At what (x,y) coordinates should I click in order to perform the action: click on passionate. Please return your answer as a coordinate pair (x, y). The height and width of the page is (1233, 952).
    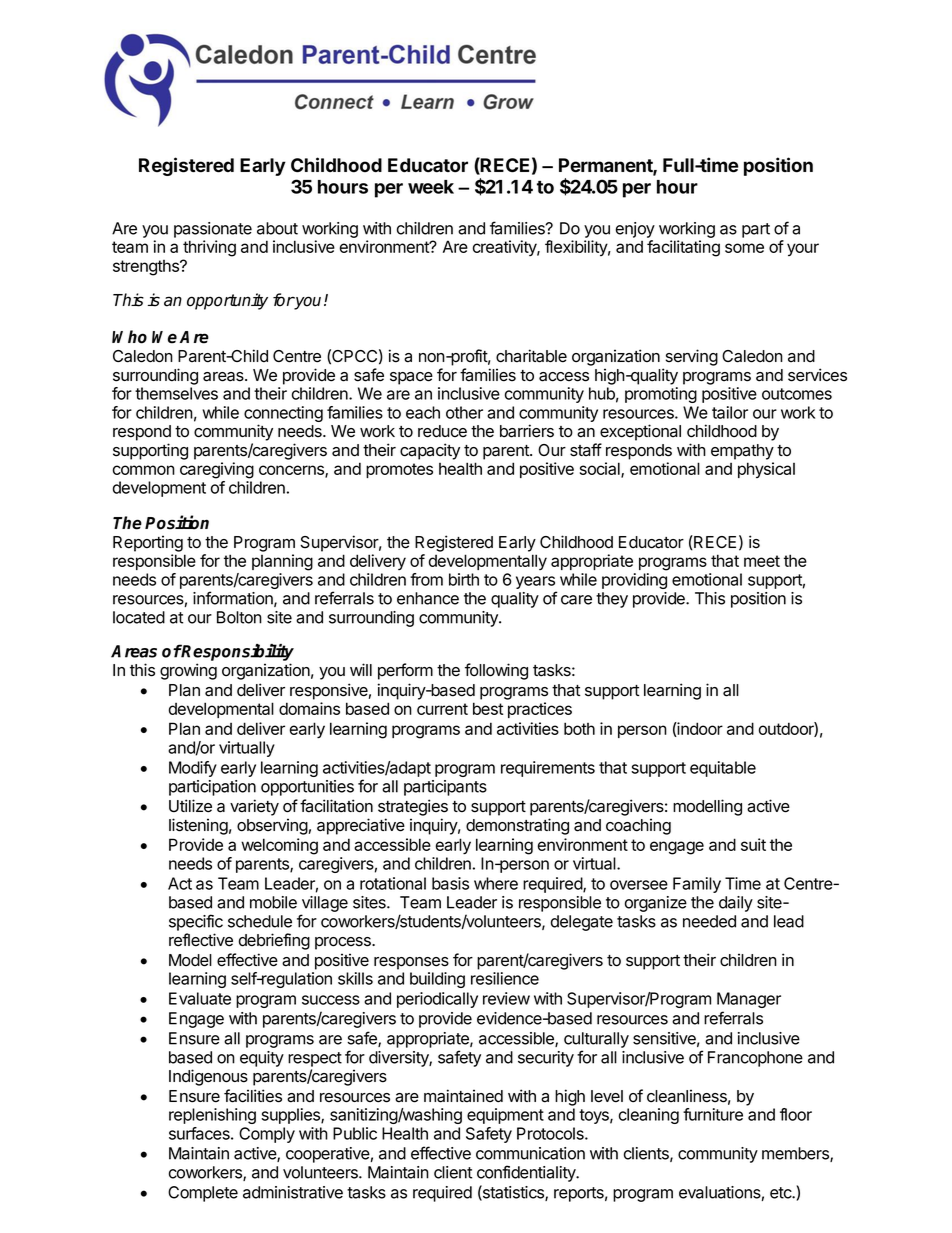
    Looking at the image, I should click on (213, 230).
